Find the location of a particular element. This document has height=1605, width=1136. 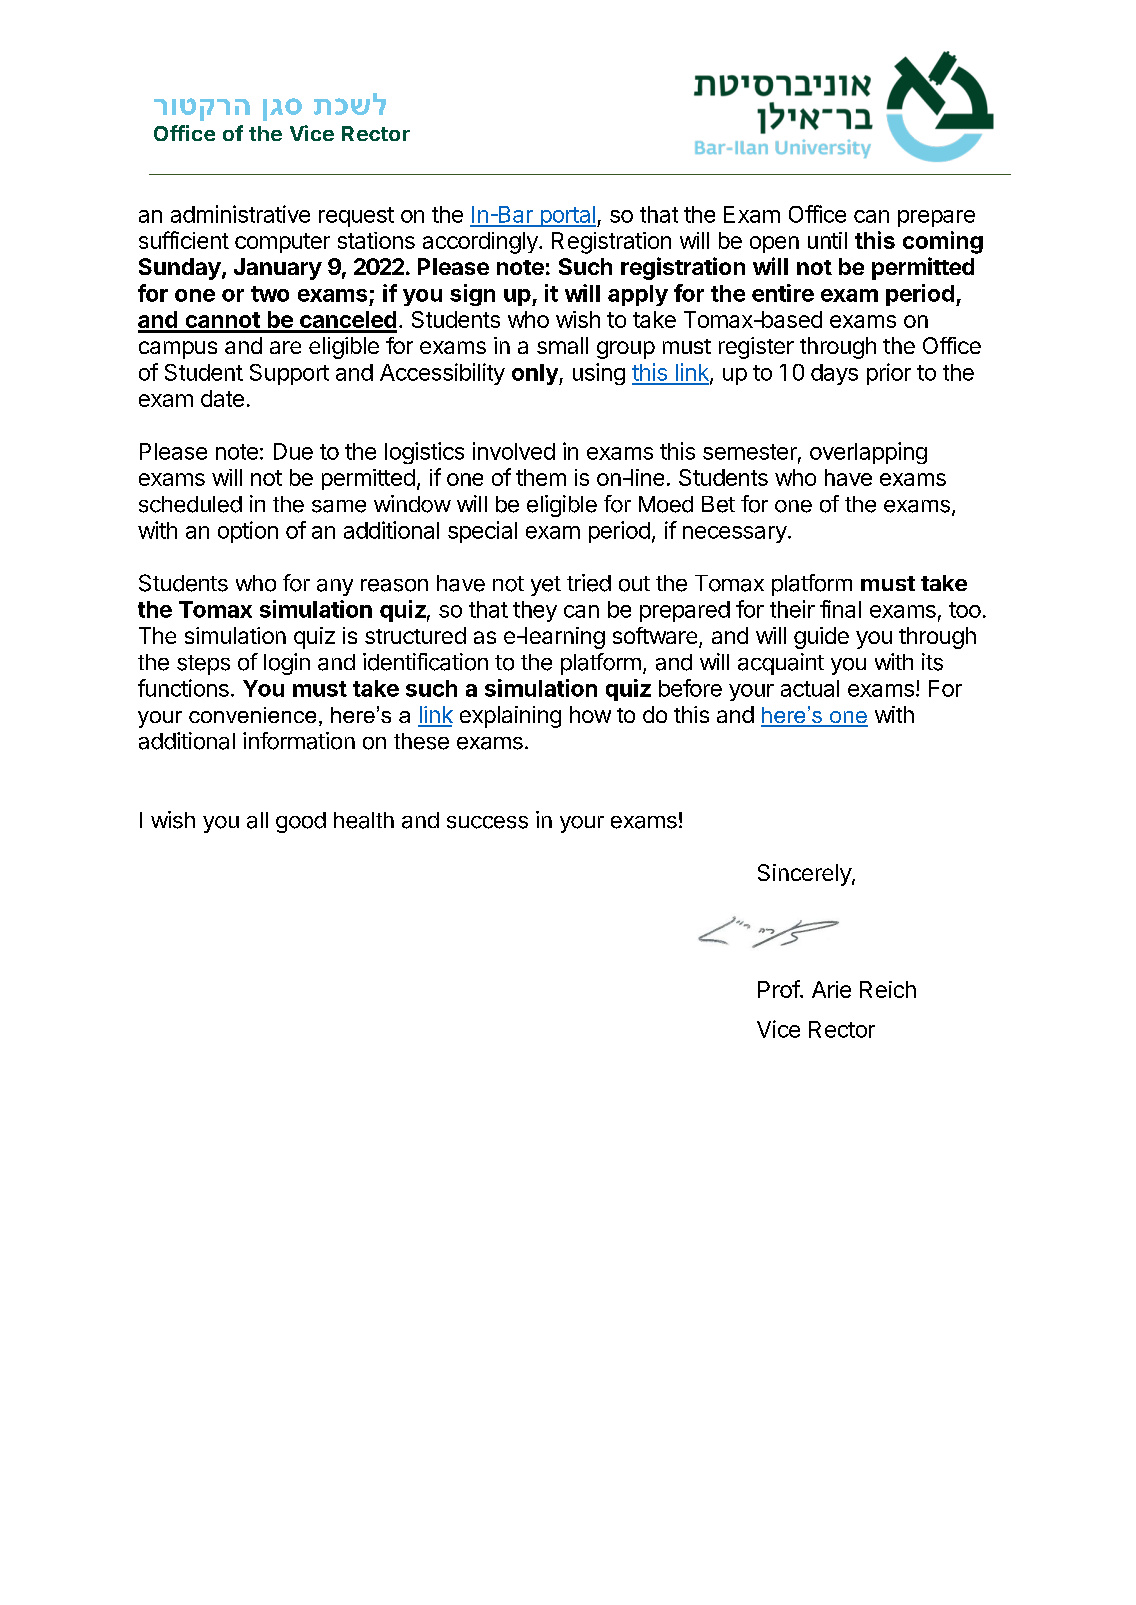

final is located at coordinates (840, 609).
